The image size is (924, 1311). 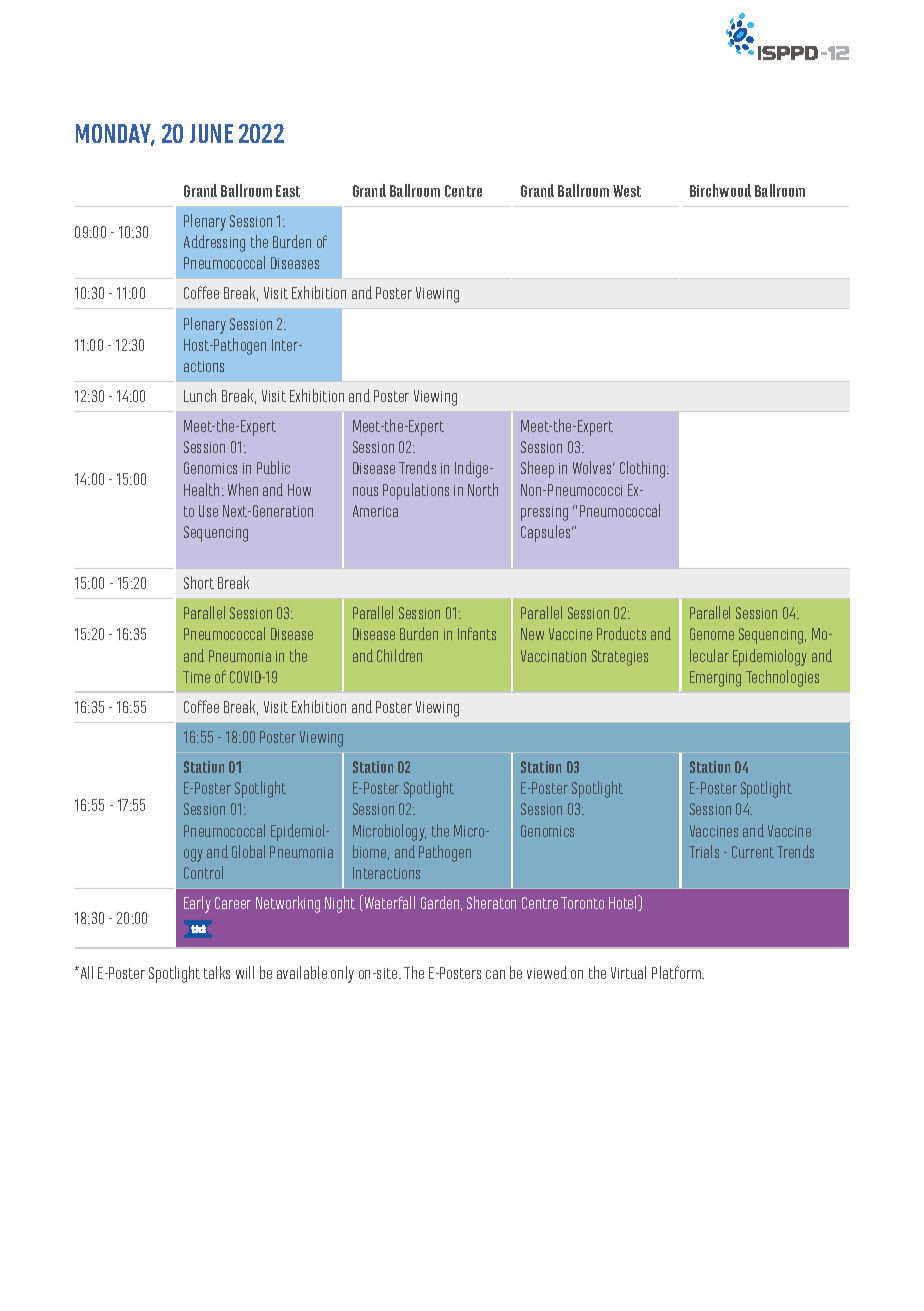 I want to click on Infants, so click(x=477, y=633).
